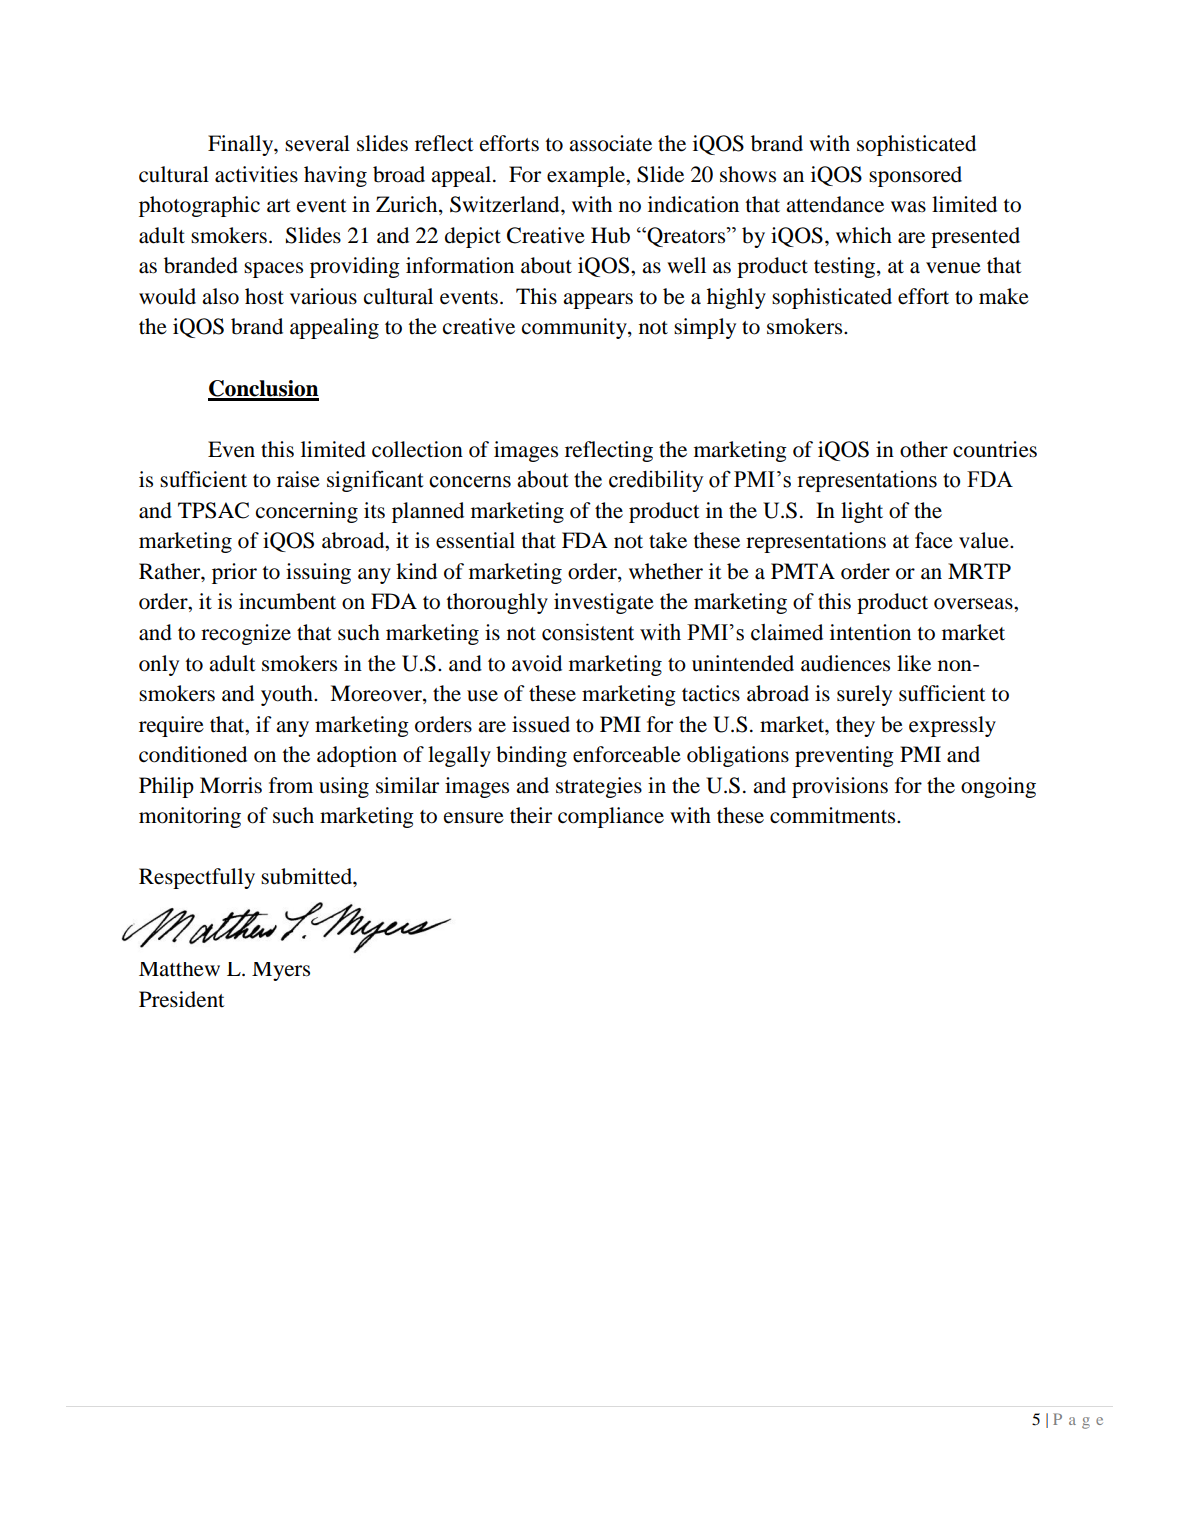  Describe the element at coordinates (915, 176) in the document. I see `sponsored` at that location.
